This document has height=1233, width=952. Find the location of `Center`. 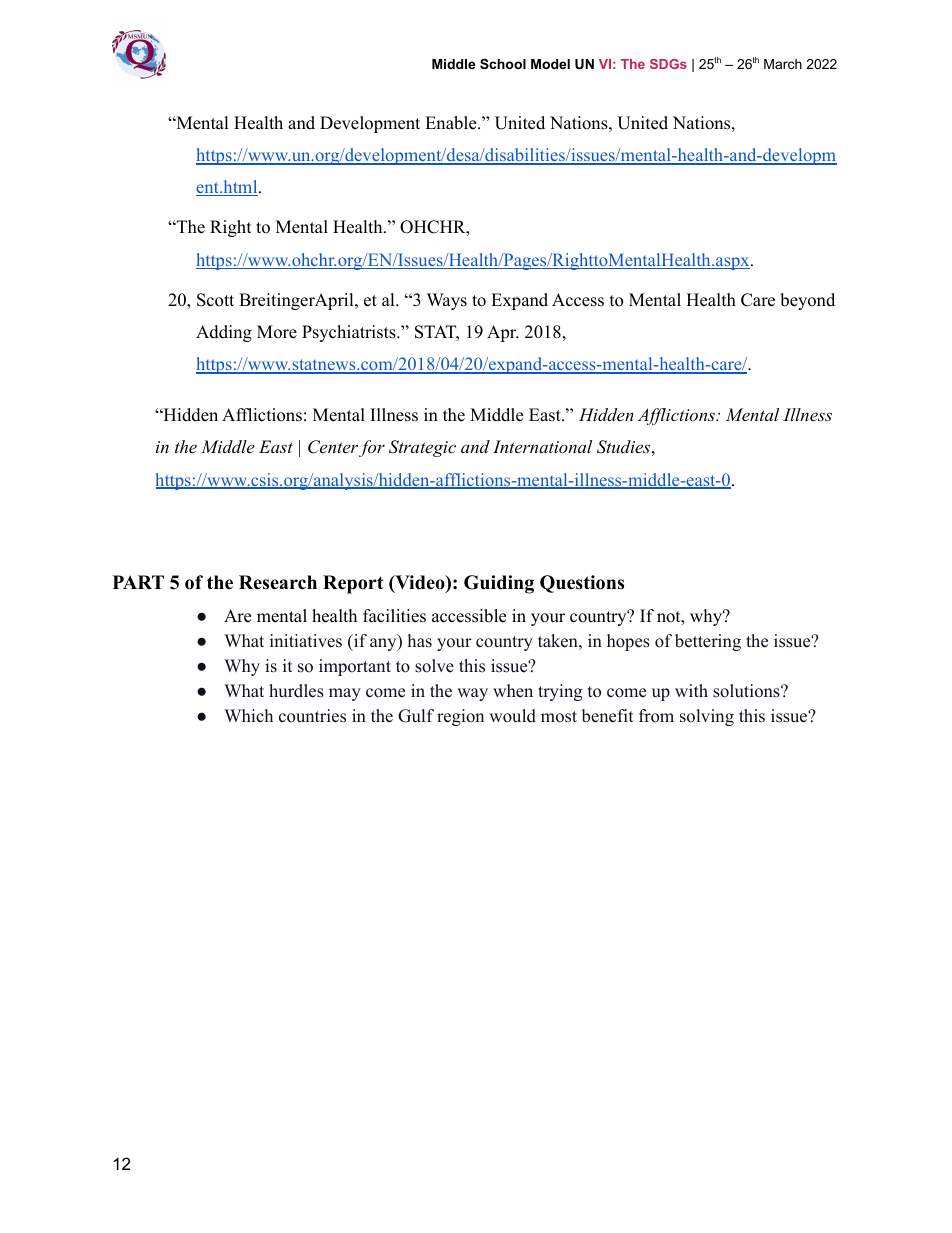

Center is located at coordinates (333, 447).
